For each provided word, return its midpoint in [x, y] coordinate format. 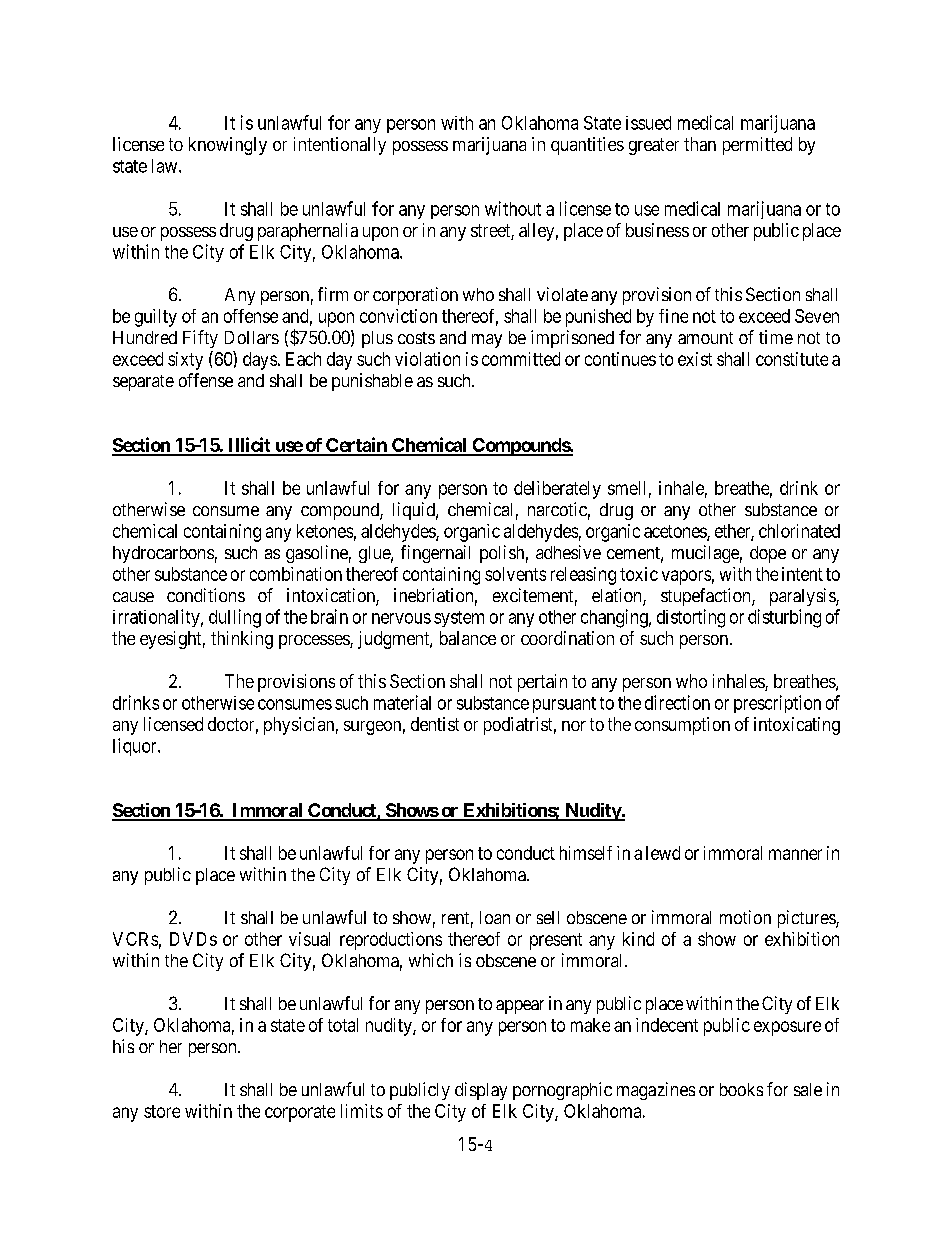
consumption [682, 726]
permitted [757, 146]
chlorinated [799, 531]
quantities [587, 146]
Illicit [249, 446]
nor [574, 726]
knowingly [228, 146]
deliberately [557, 490]
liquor [136, 747]
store [162, 1111]
